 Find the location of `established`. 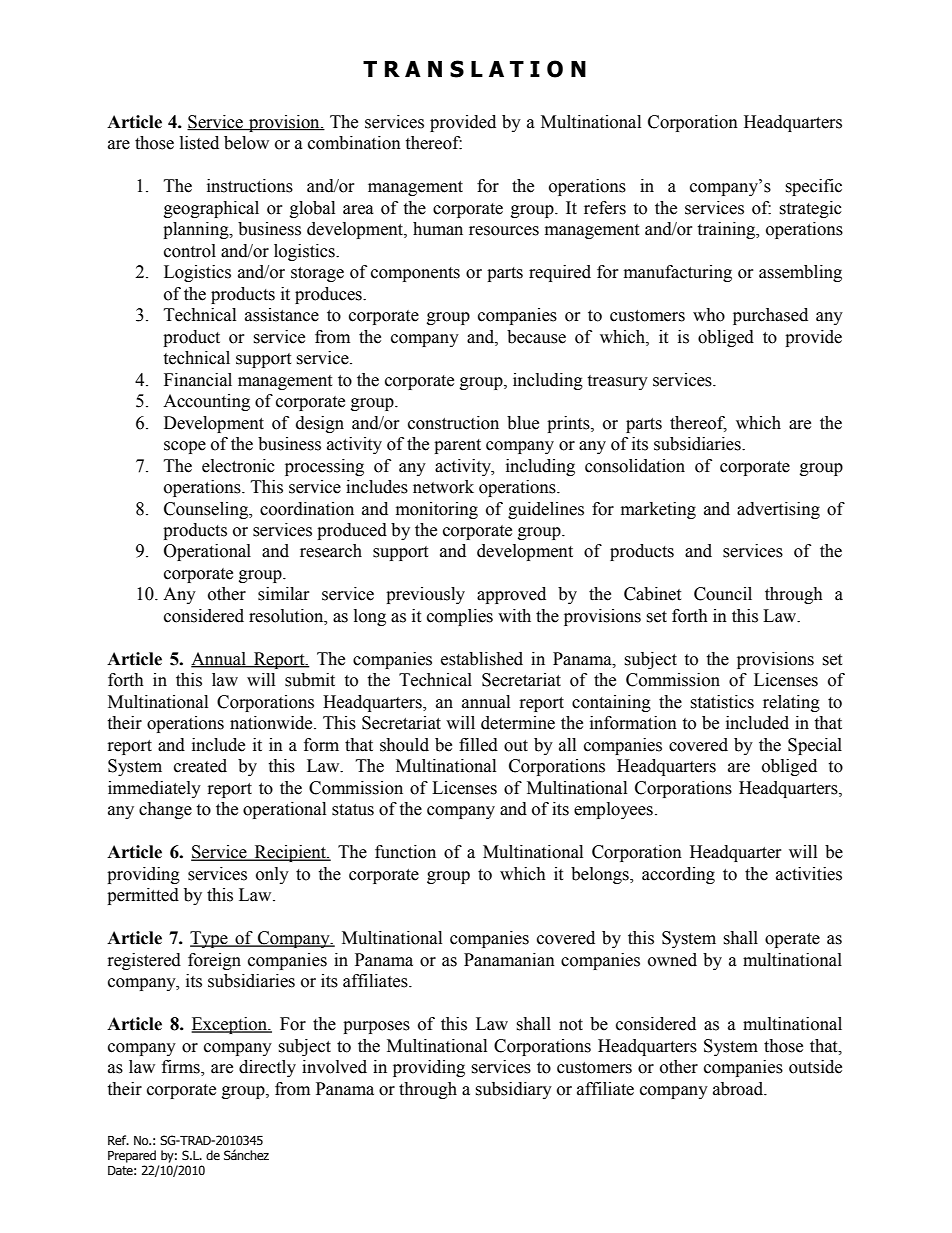

established is located at coordinates (482, 659).
